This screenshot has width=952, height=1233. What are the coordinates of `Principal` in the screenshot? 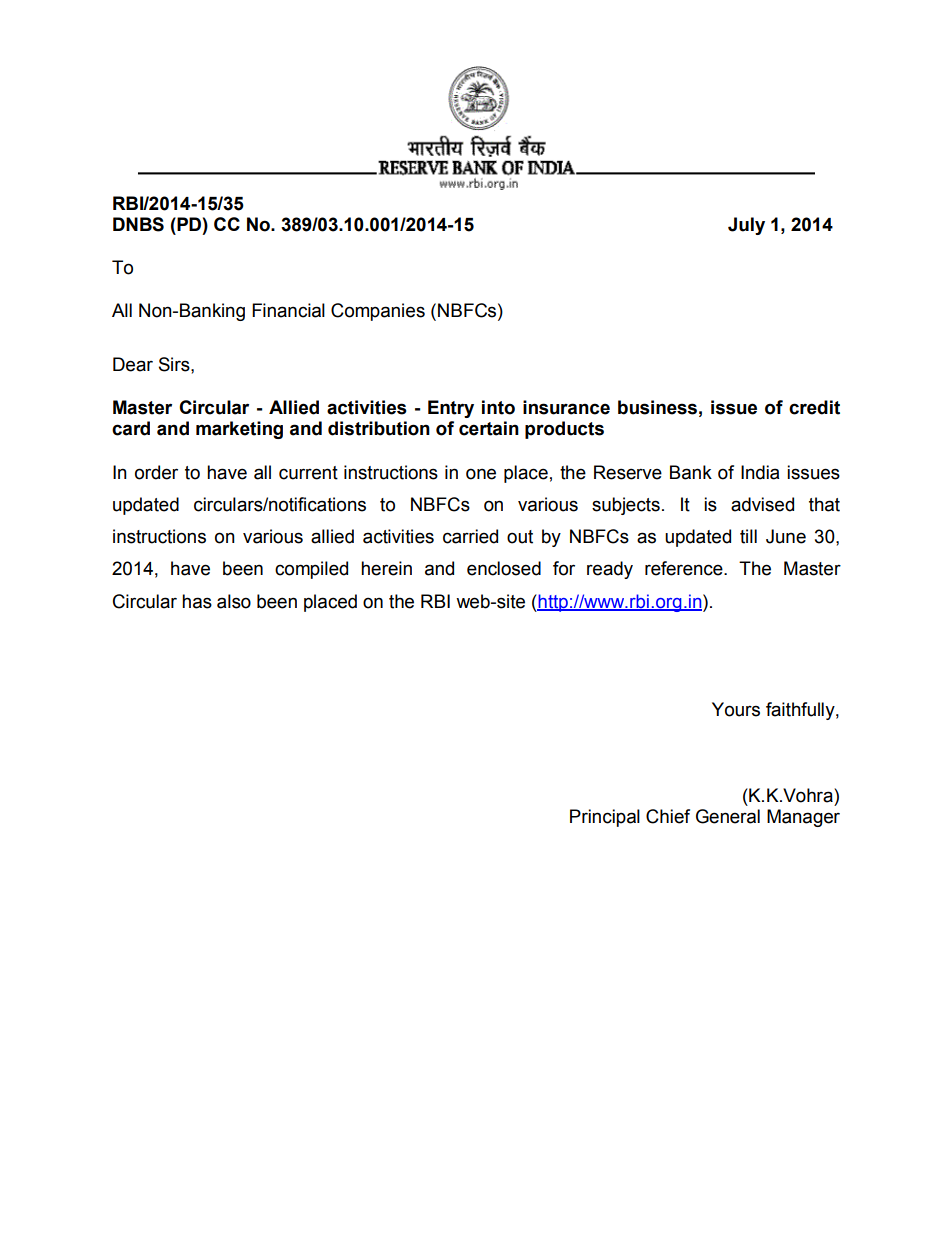 It's located at (605, 818).
